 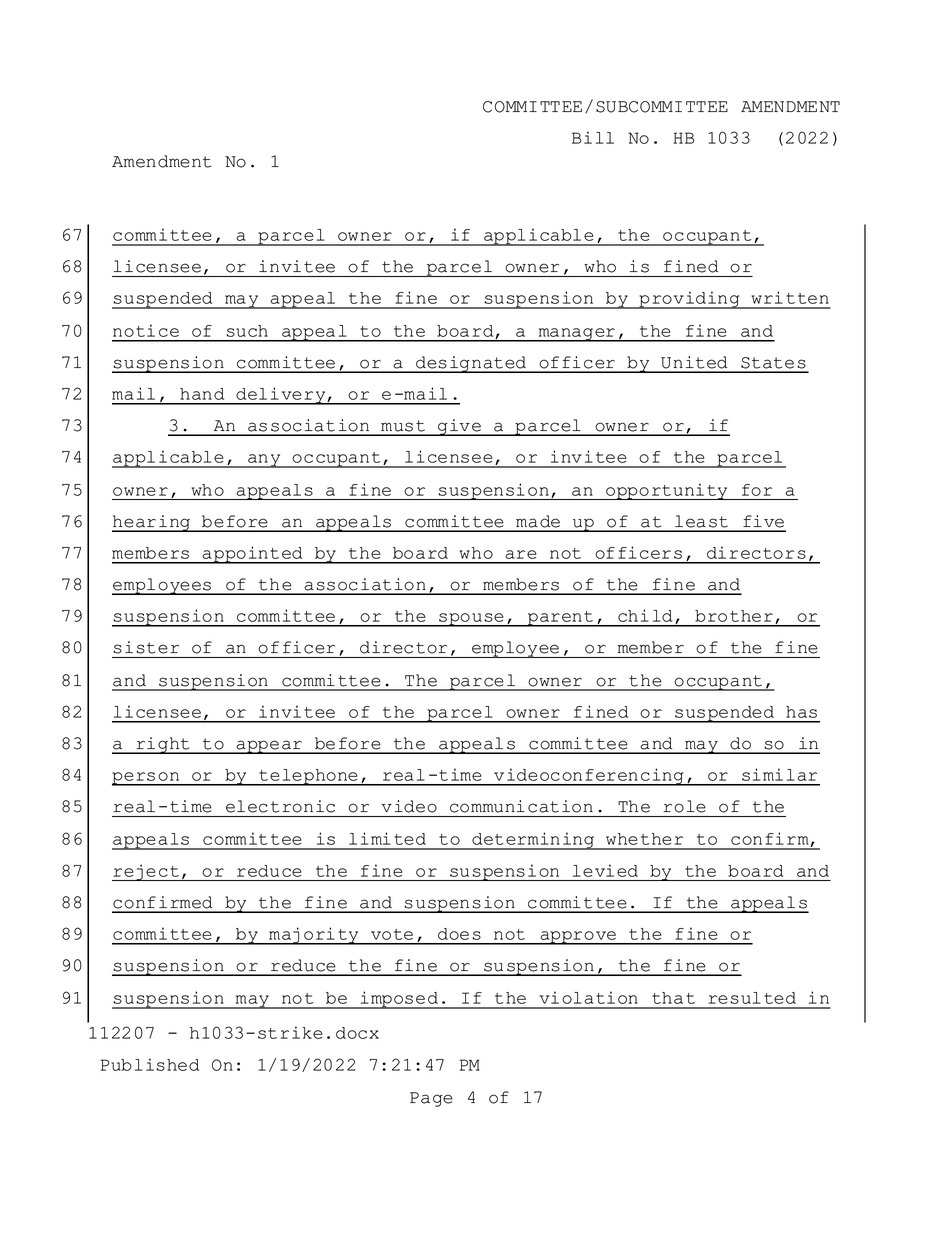 What do you see at coordinates (269, 747) in the screenshot?
I see `appear` at bounding box center [269, 747].
